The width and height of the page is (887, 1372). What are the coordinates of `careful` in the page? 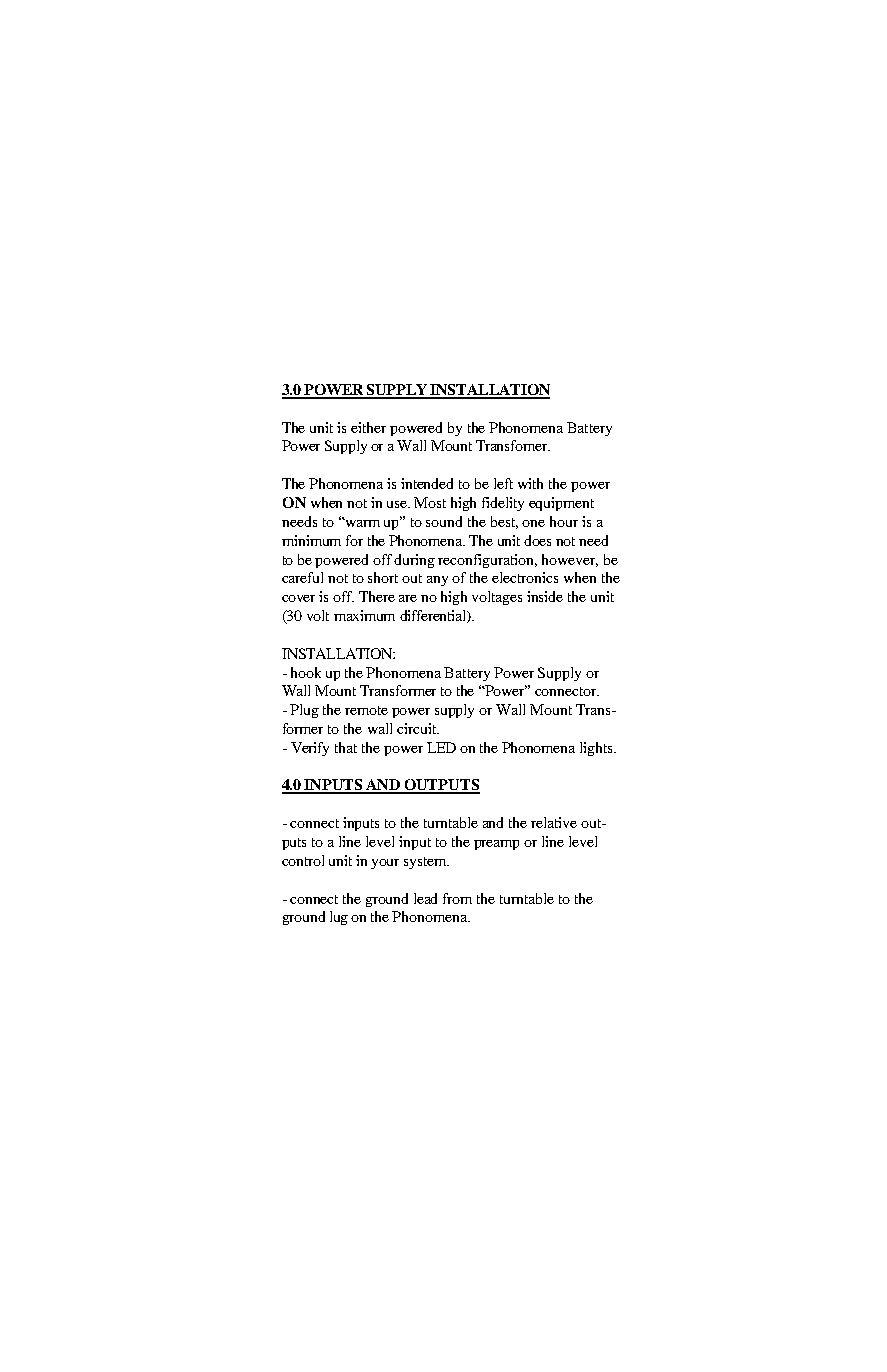 It's located at (302, 577).
